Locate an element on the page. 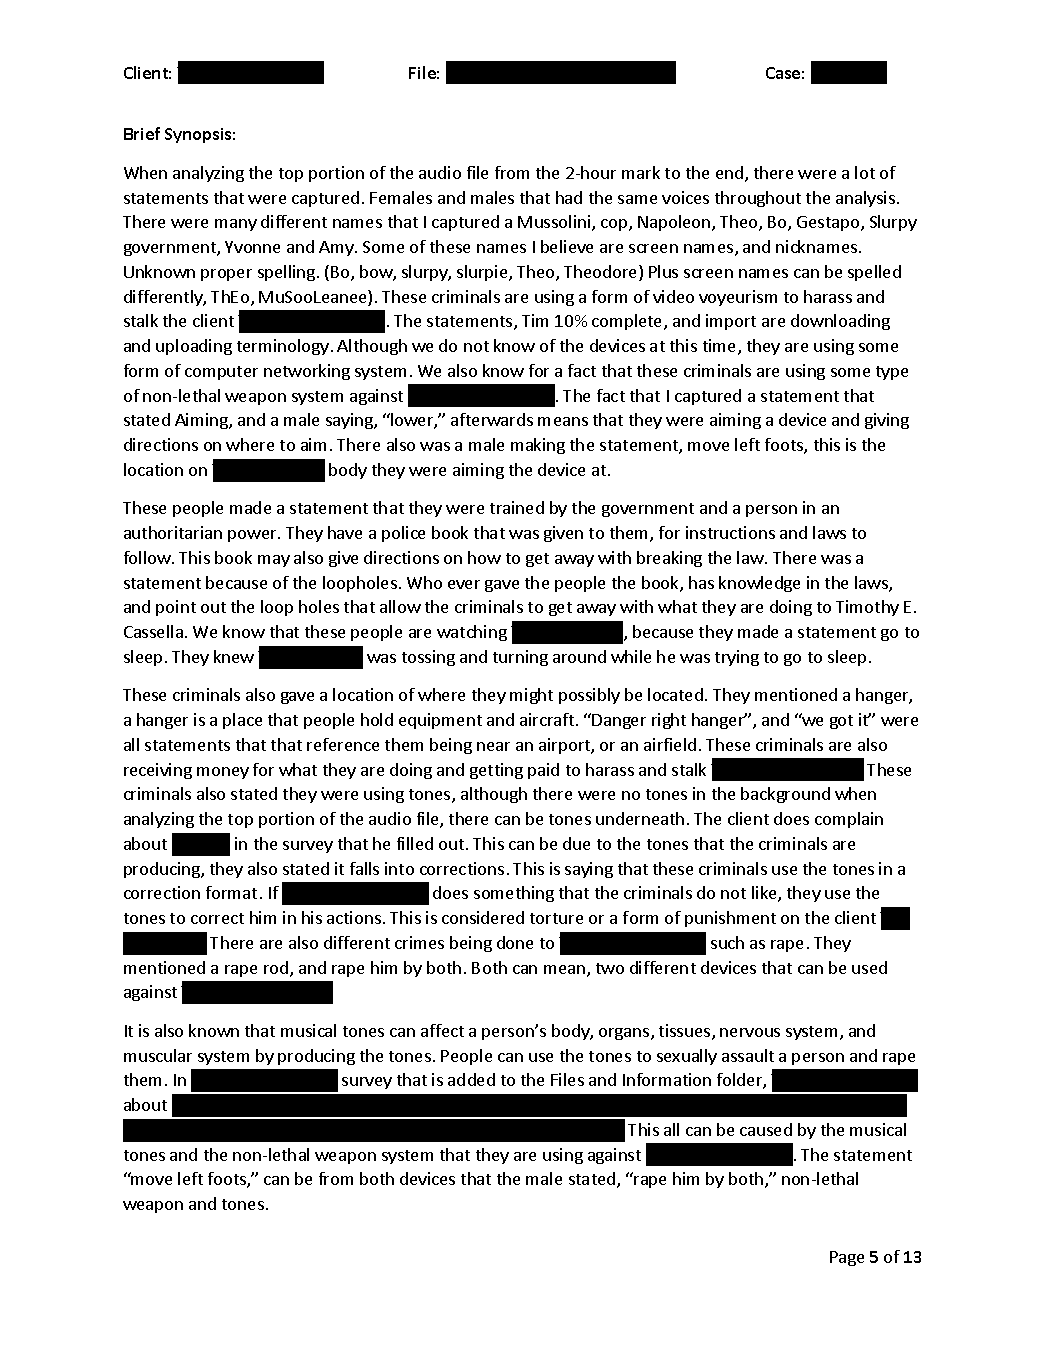 This image has height=1353, width=1046. power is located at coordinates (253, 536).
